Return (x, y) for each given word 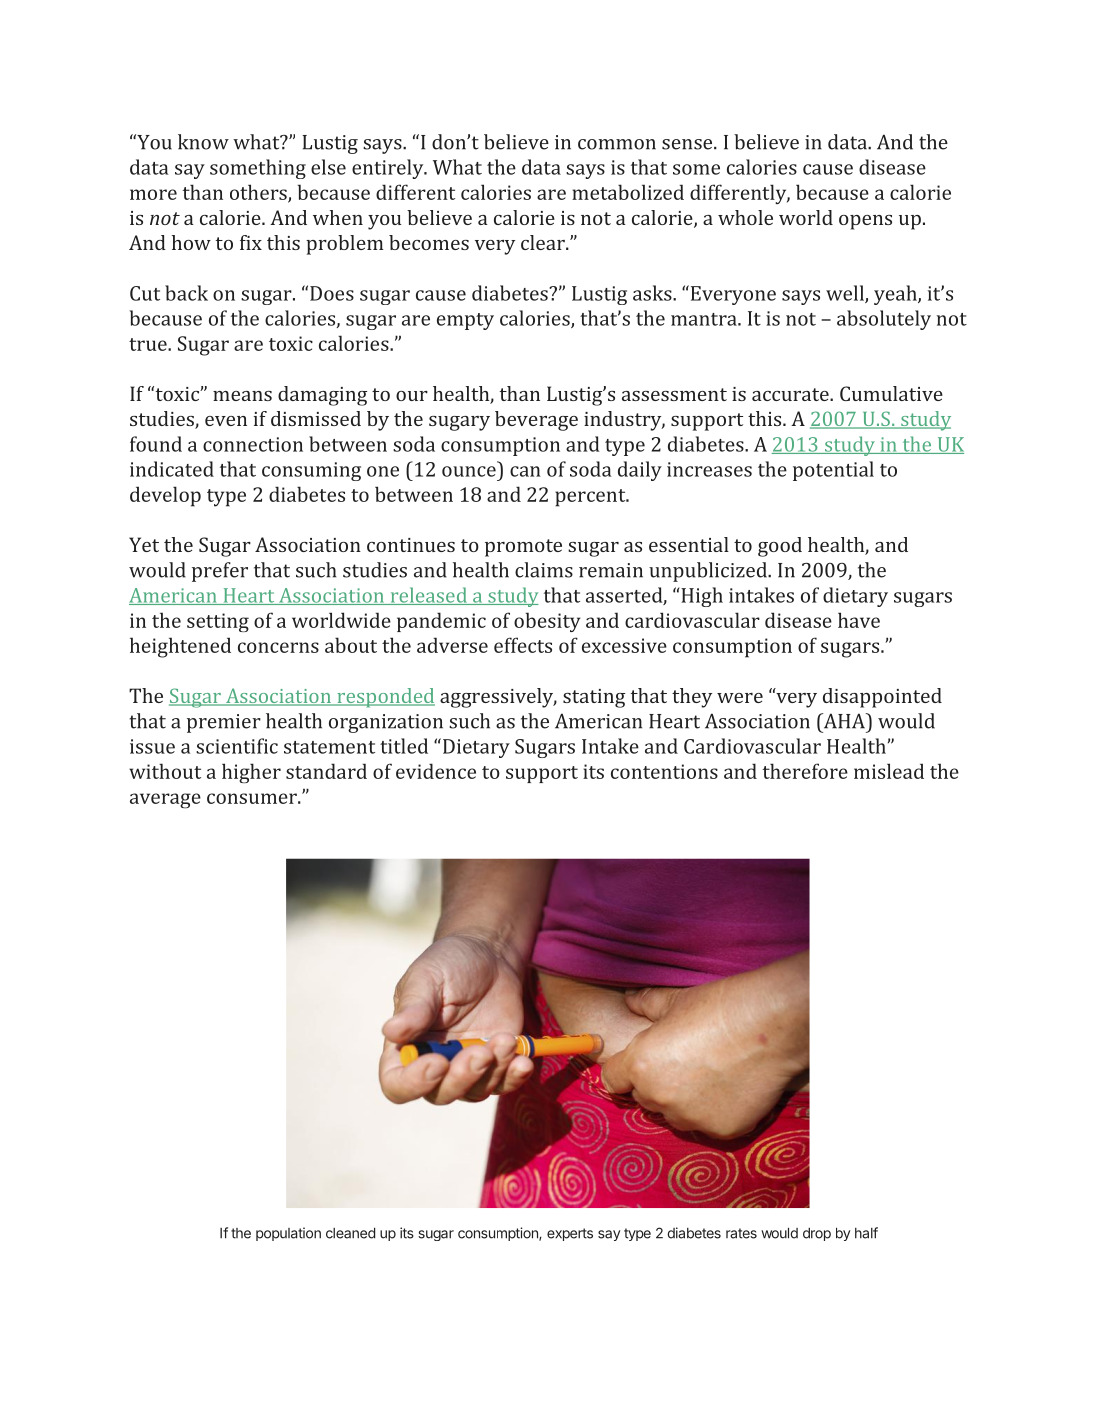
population (288, 1234)
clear (544, 242)
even (226, 421)
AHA (844, 721)
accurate (791, 394)
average (165, 801)
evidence (436, 771)
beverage (536, 421)
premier (224, 723)
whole (745, 217)
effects (523, 645)
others (259, 193)
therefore (805, 771)
